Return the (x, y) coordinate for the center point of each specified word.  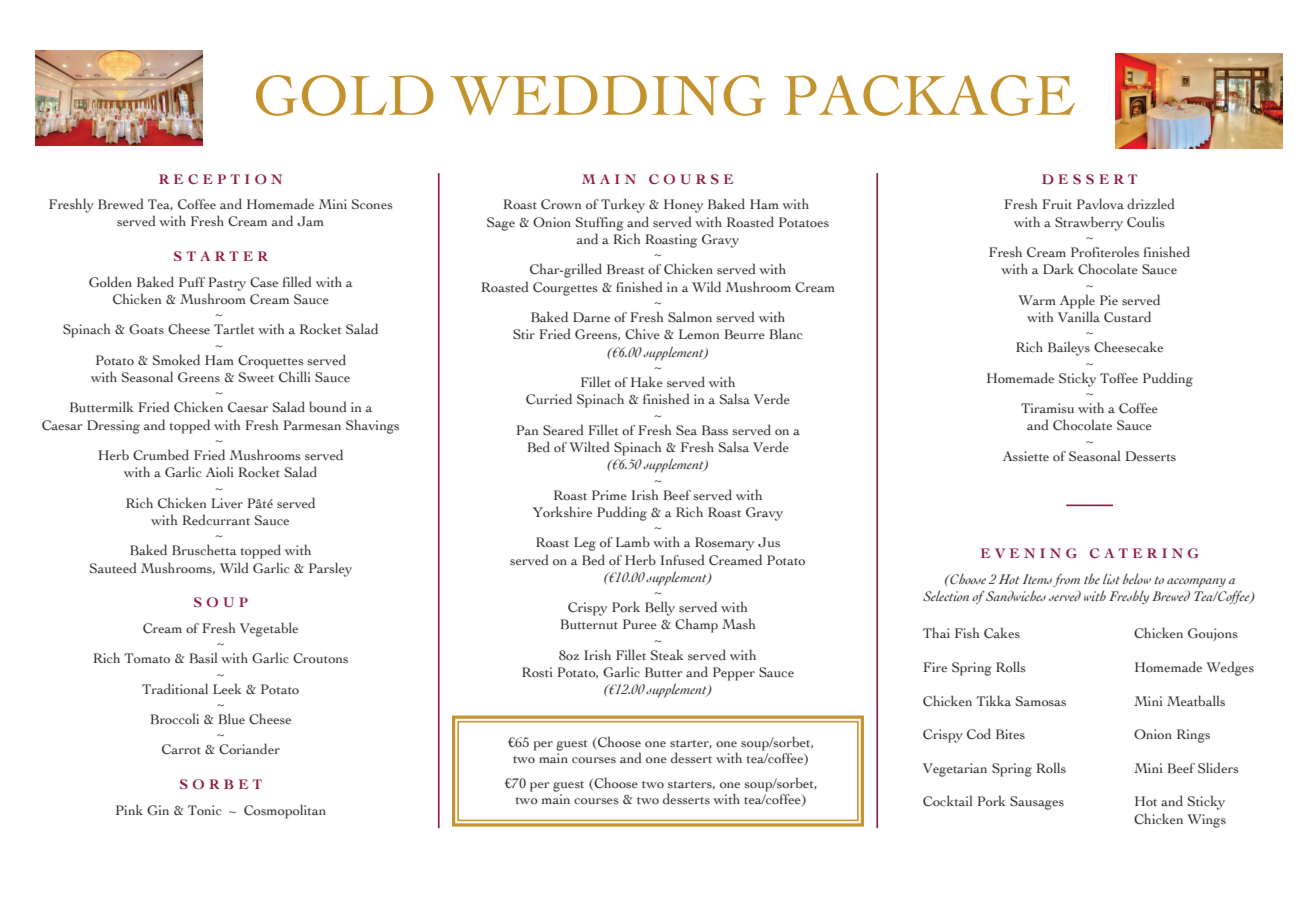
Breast (626, 269)
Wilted (589, 446)
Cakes (1002, 633)
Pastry (227, 284)
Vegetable (269, 629)
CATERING (1144, 553)
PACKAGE (929, 95)
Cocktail (947, 801)
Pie (1109, 300)
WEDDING (608, 95)
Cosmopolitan (285, 811)
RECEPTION (220, 179)
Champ (696, 625)
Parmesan (312, 425)
